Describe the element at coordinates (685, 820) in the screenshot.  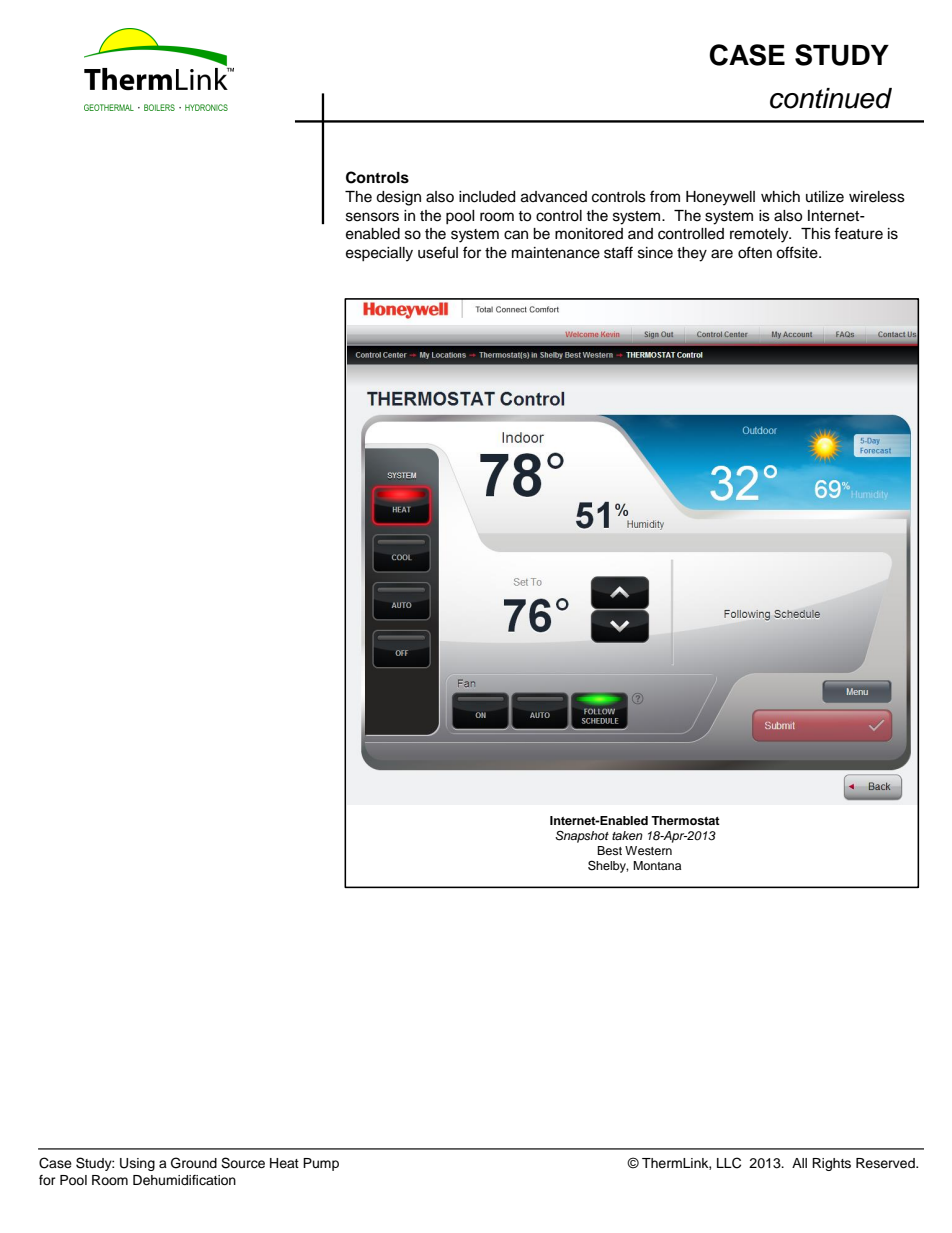
I see `Thermostat` at that location.
